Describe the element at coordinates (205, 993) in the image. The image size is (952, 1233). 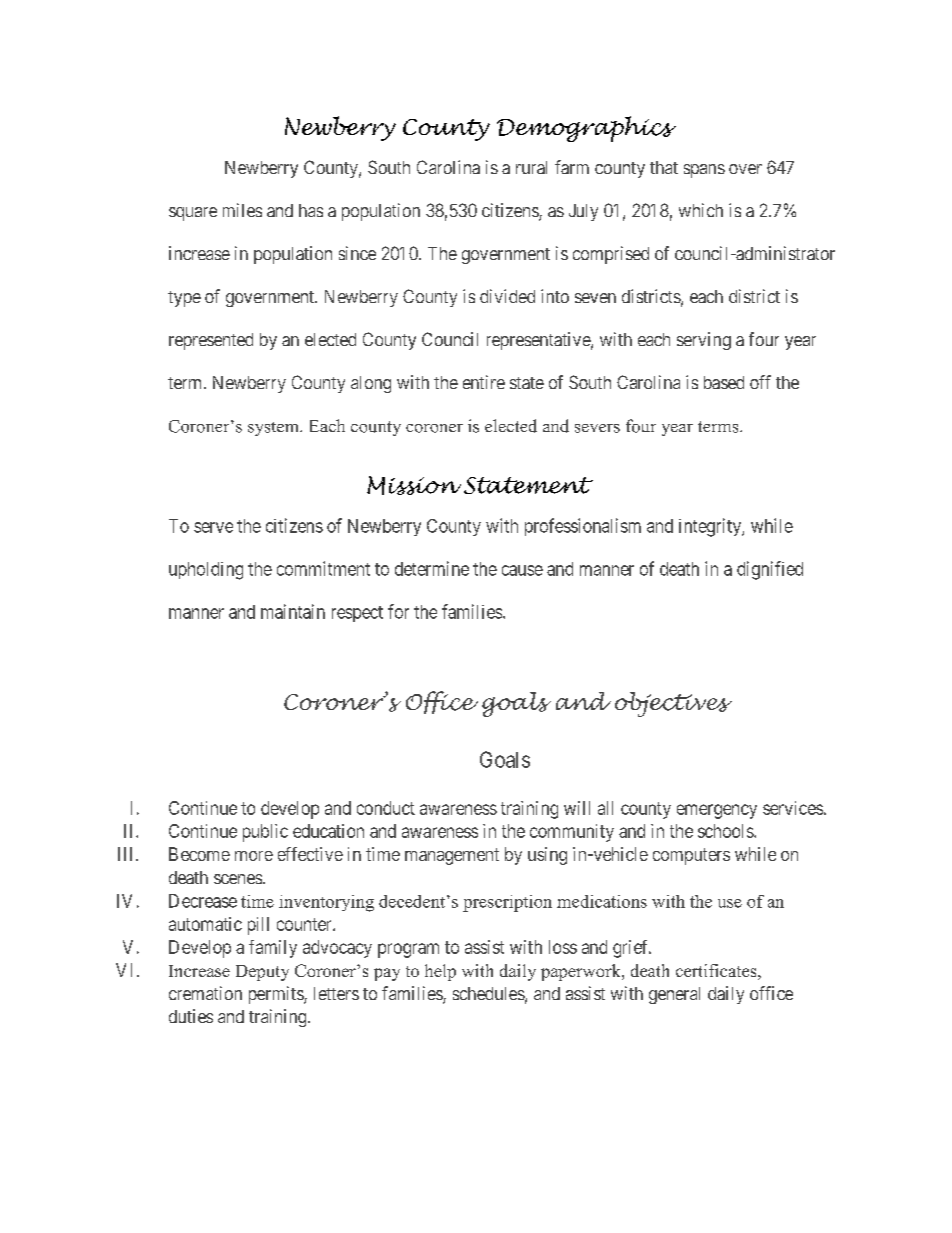
I see `cremation` at that location.
